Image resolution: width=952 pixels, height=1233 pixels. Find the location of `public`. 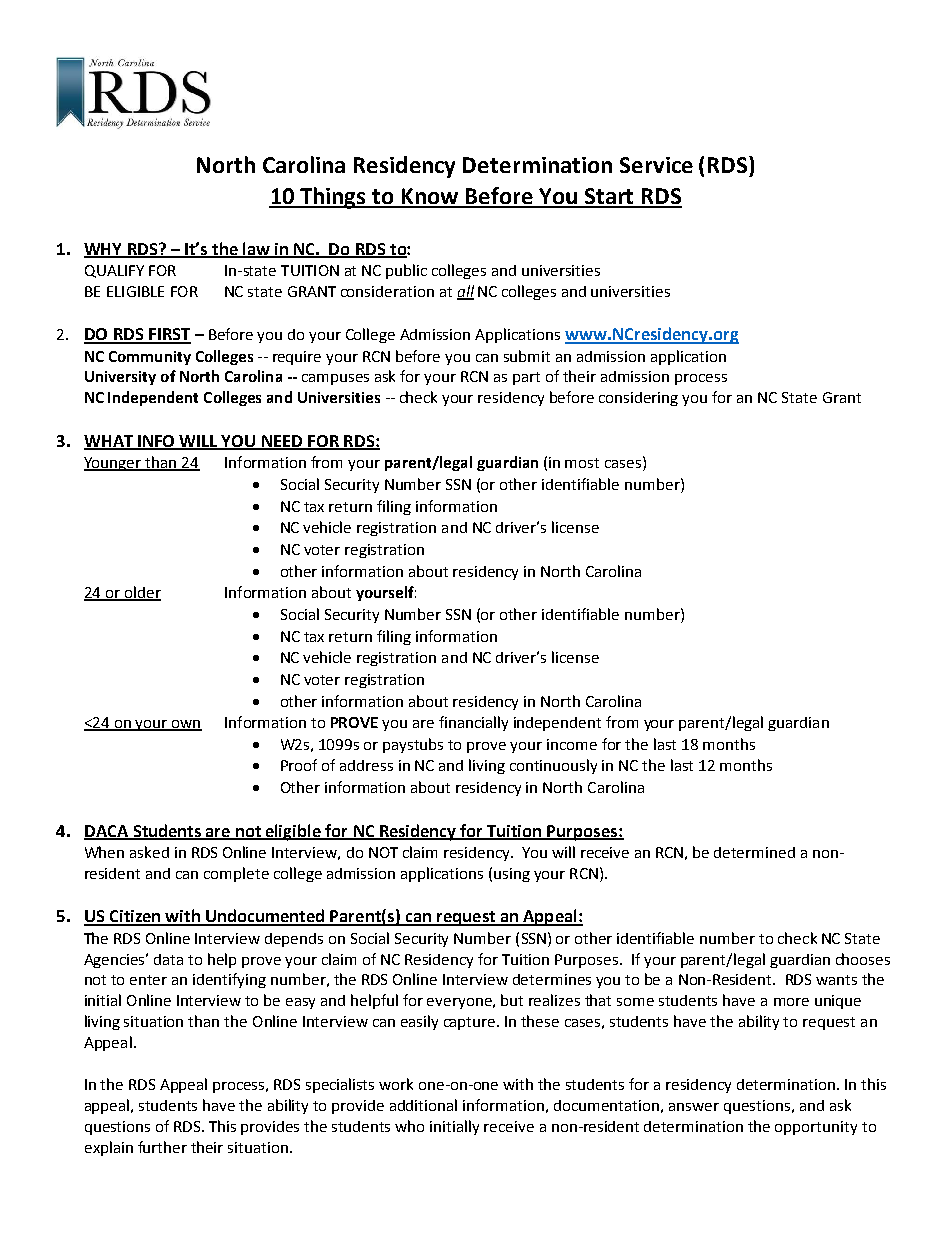

public is located at coordinates (406, 271).
